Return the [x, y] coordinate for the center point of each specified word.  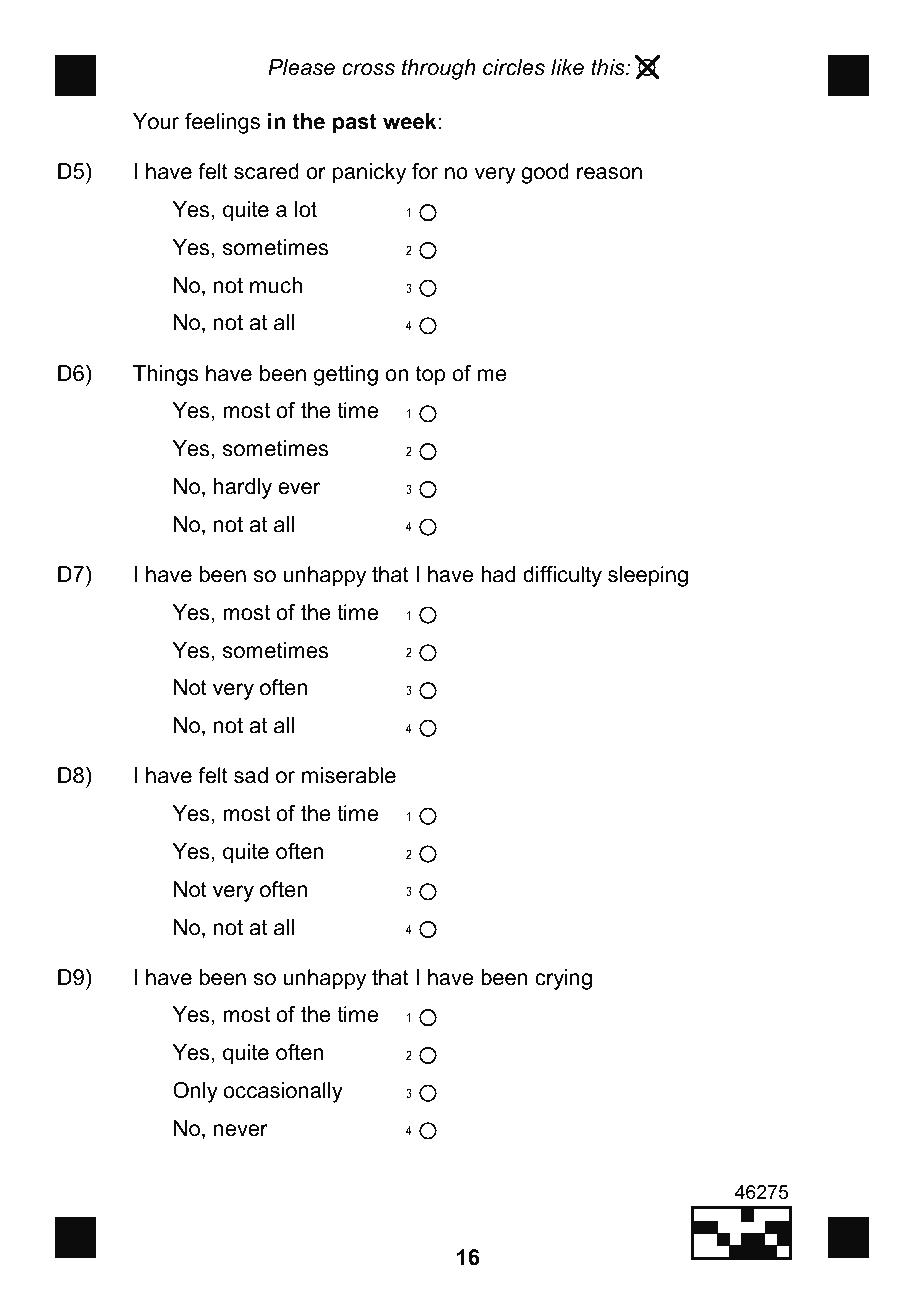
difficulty [562, 576]
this [609, 67]
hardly [243, 488]
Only [195, 1092]
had [498, 574]
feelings [222, 123]
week [410, 121]
